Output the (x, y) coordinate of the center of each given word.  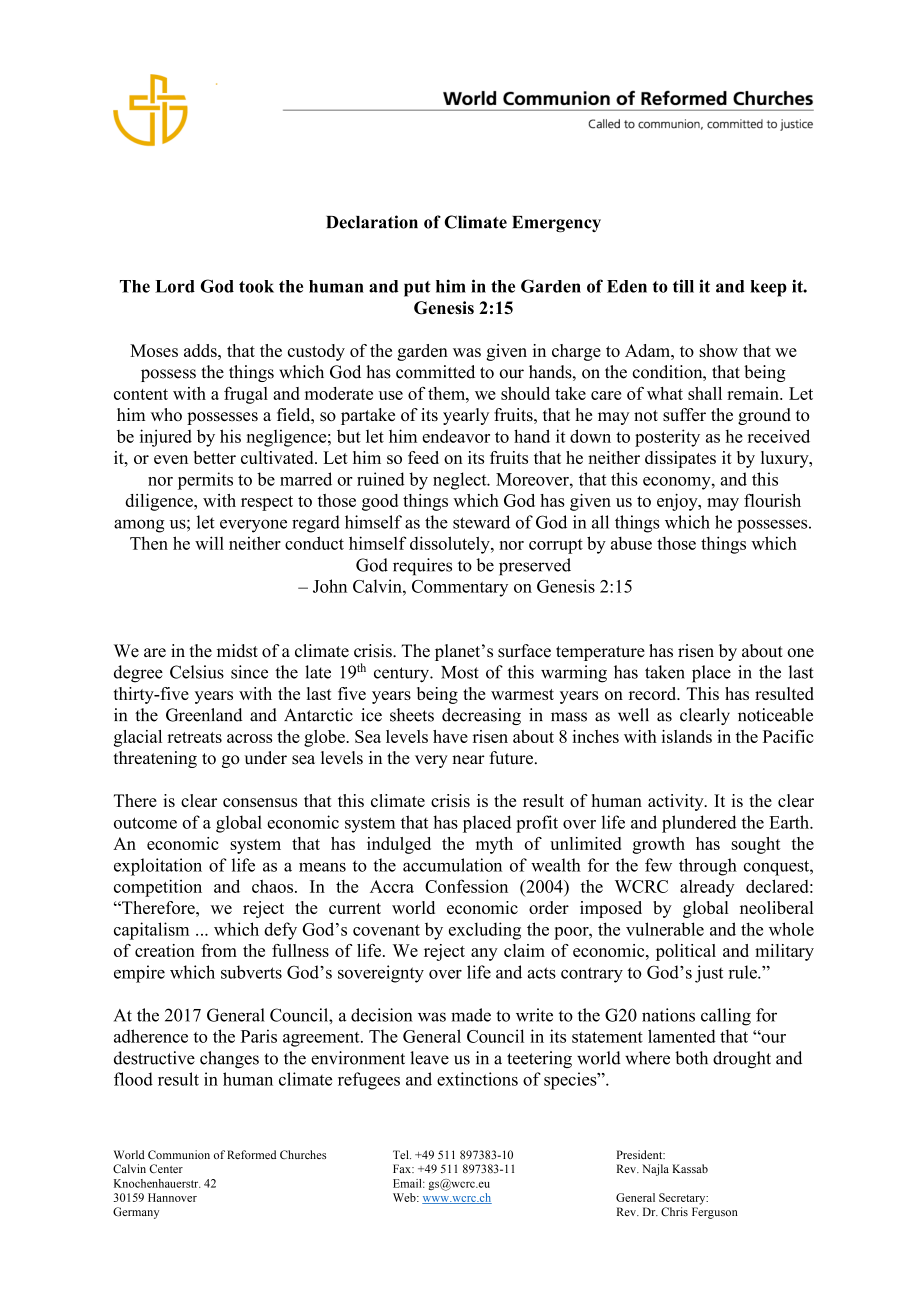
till (683, 286)
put (417, 289)
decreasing (481, 716)
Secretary (683, 1199)
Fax (403, 1168)
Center (166, 1168)
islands (686, 736)
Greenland (204, 715)
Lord (175, 286)
